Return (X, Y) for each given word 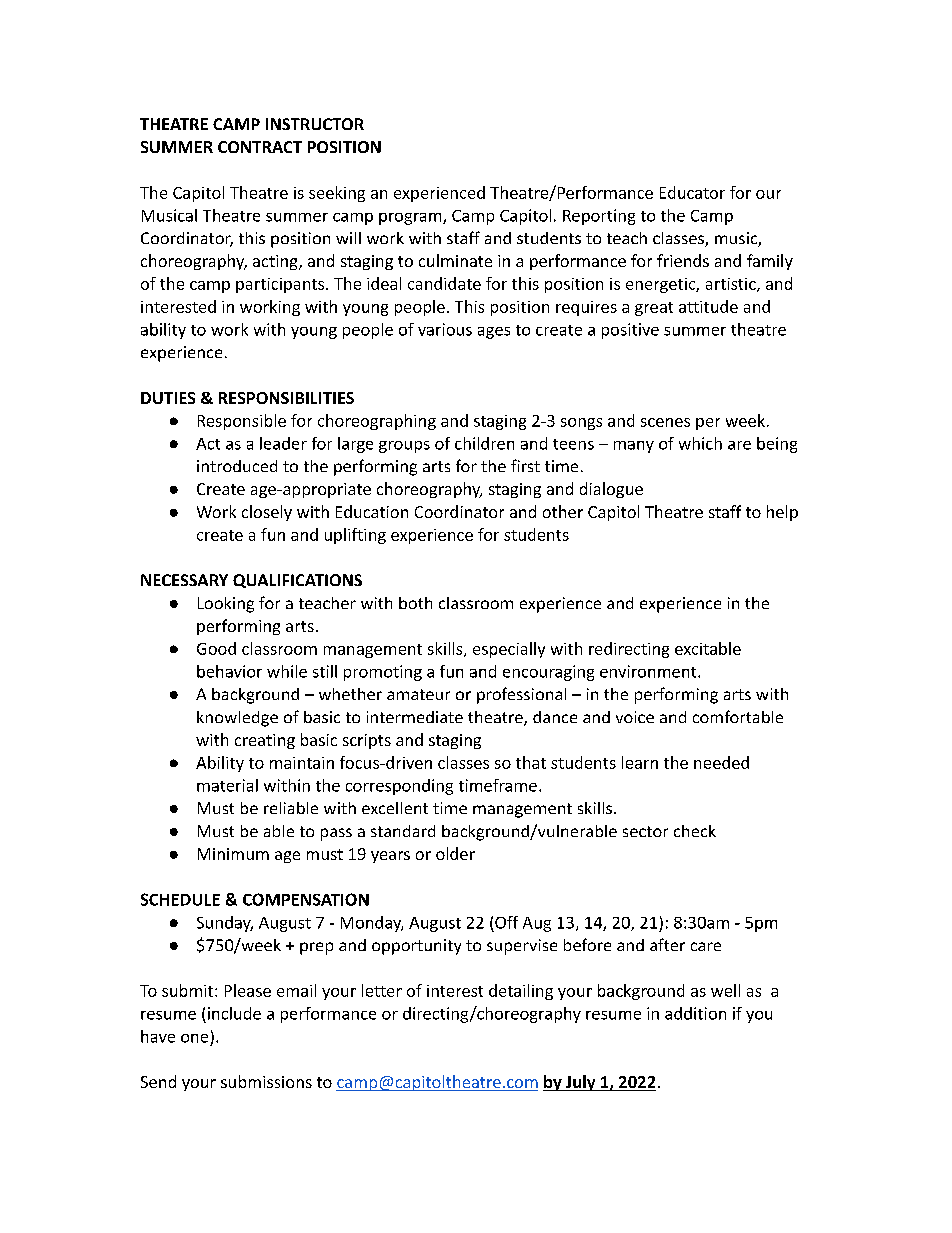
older (455, 853)
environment (649, 671)
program (411, 219)
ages (494, 333)
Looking (226, 605)
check (695, 831)
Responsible (242, 422)
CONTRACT (260, 147)
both (415, 603)
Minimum (233, 854)
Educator (692, 192)
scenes (665, 422)
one (194, 1038)
